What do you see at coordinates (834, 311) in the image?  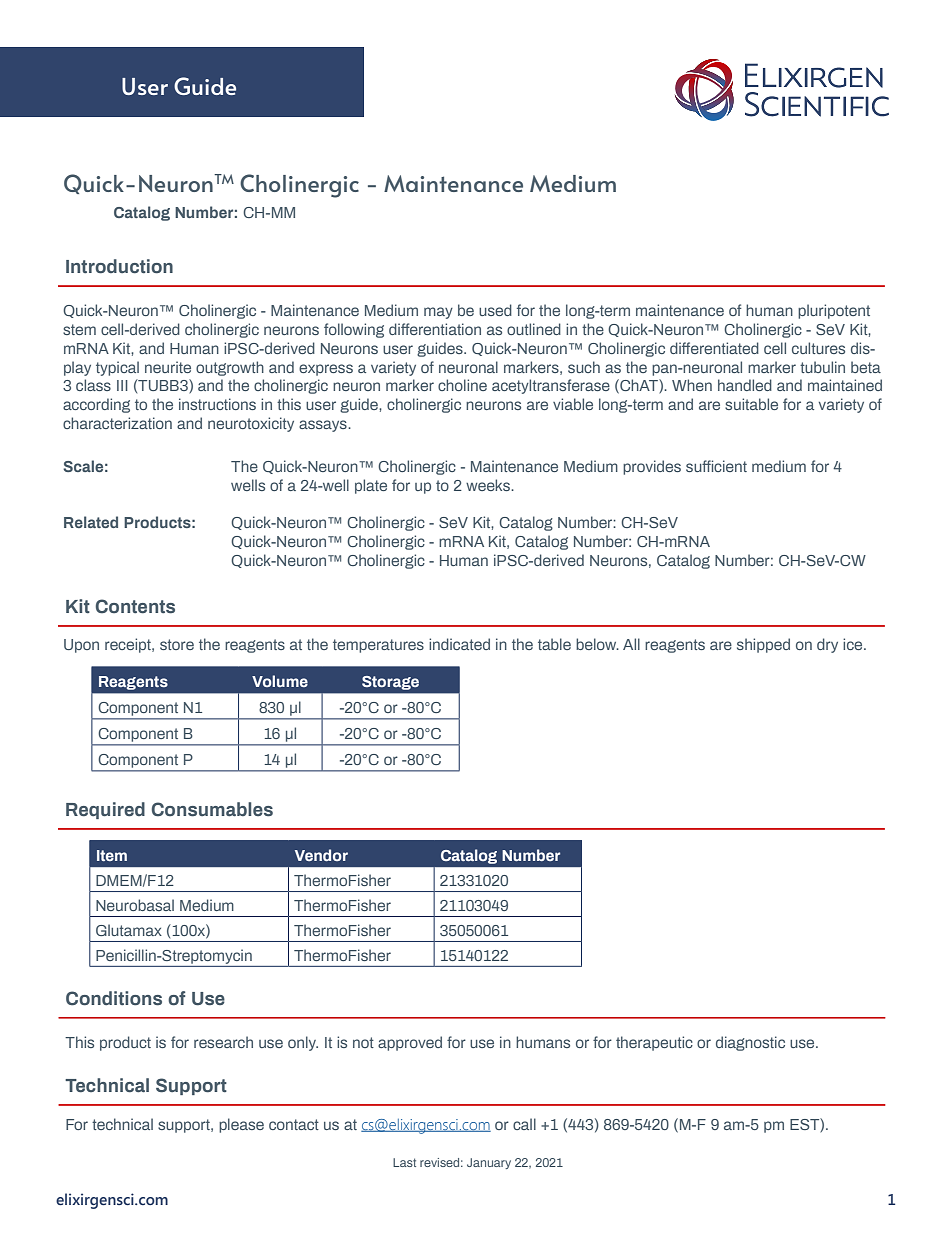 I see `pluripotent` at bounding box center [834, 311].
